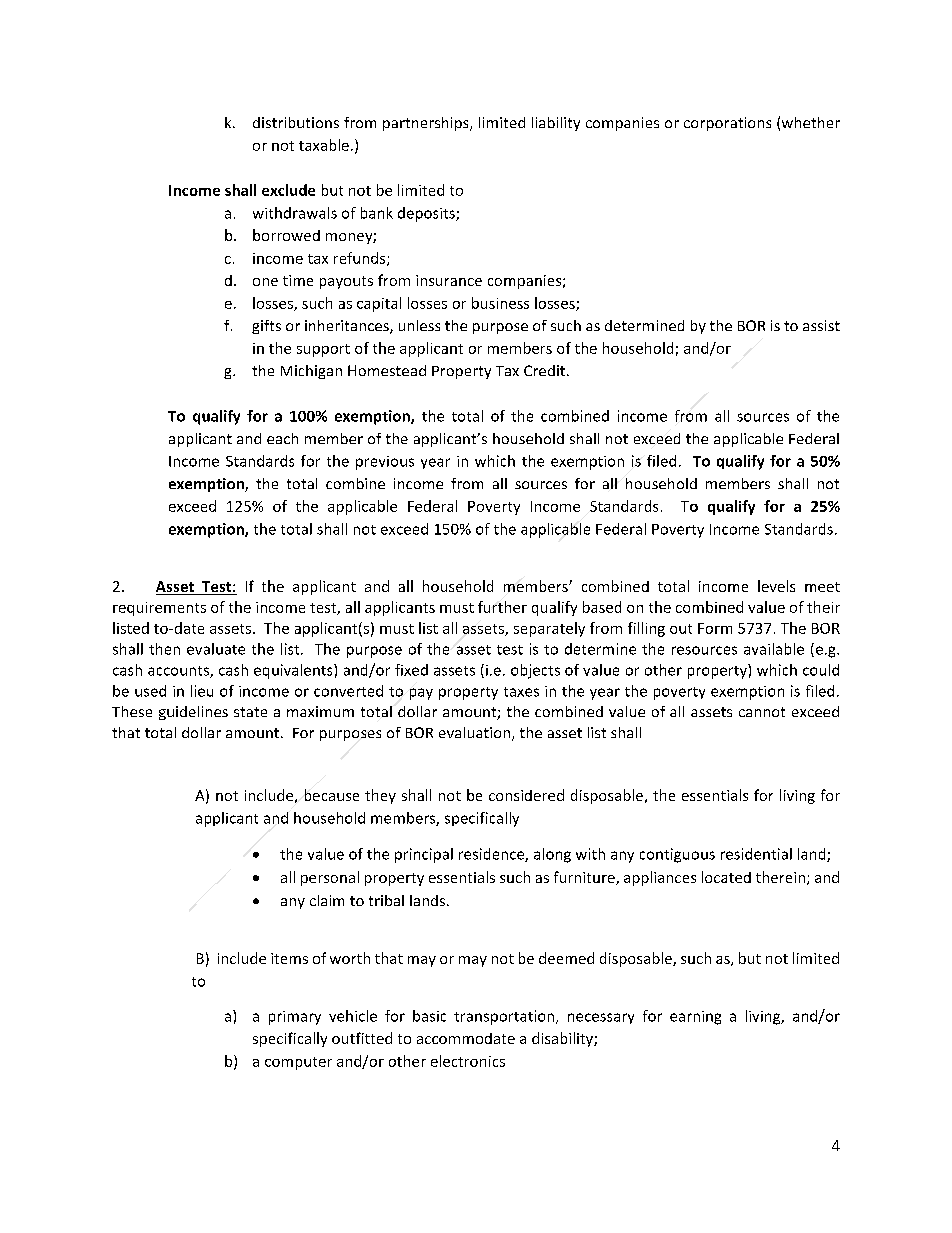 This page has height=1233, width=952. What do you see at coordinates (821, 325) in the page?
I see `assist` at bounding box center [821, 325].
